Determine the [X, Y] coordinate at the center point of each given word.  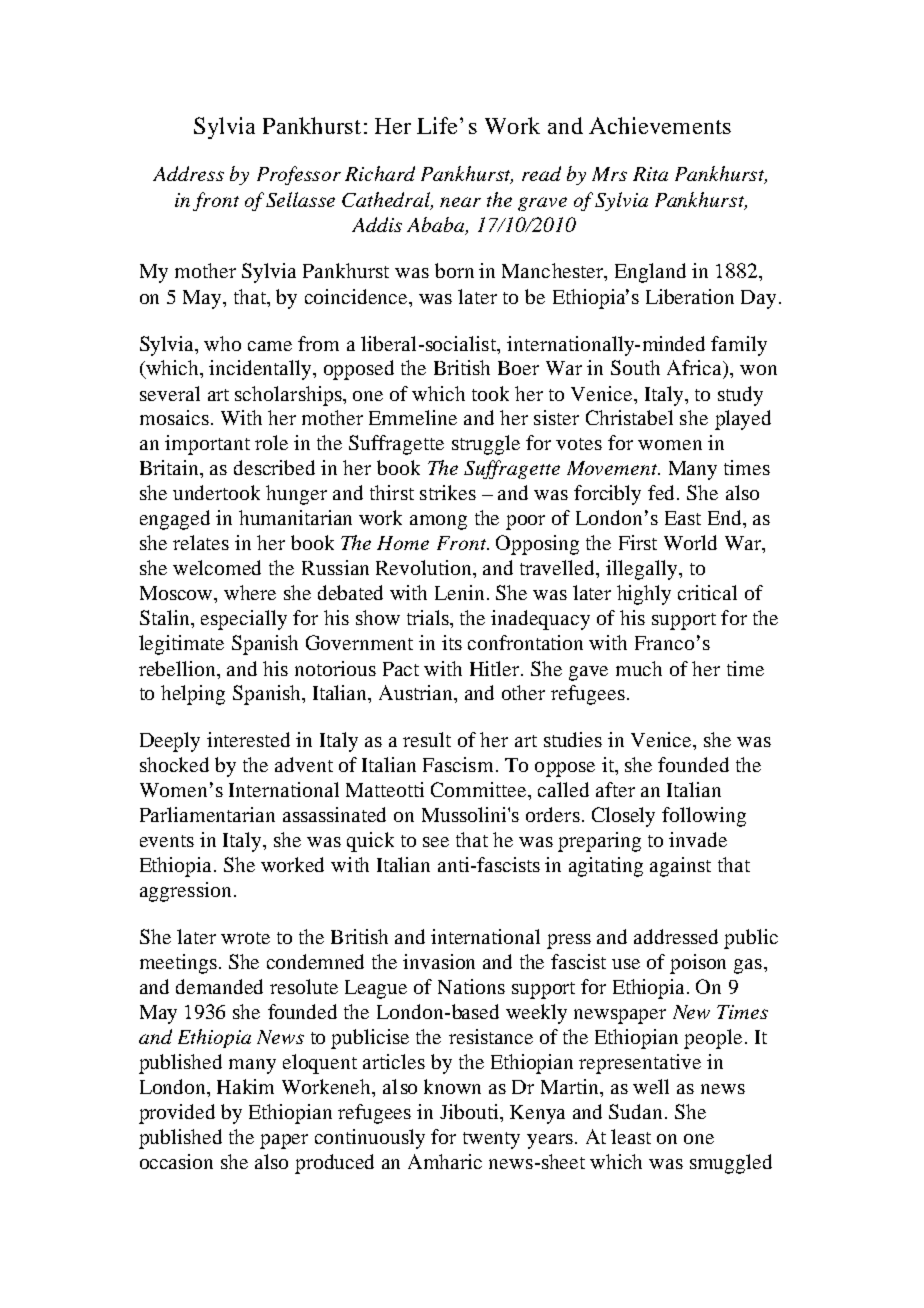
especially [244, 620]
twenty [491, 1140]
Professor [299, 175]
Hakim [245, 1086]
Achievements [660, 125]
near [460, 202]
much [639, 668]
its [452, 642]
